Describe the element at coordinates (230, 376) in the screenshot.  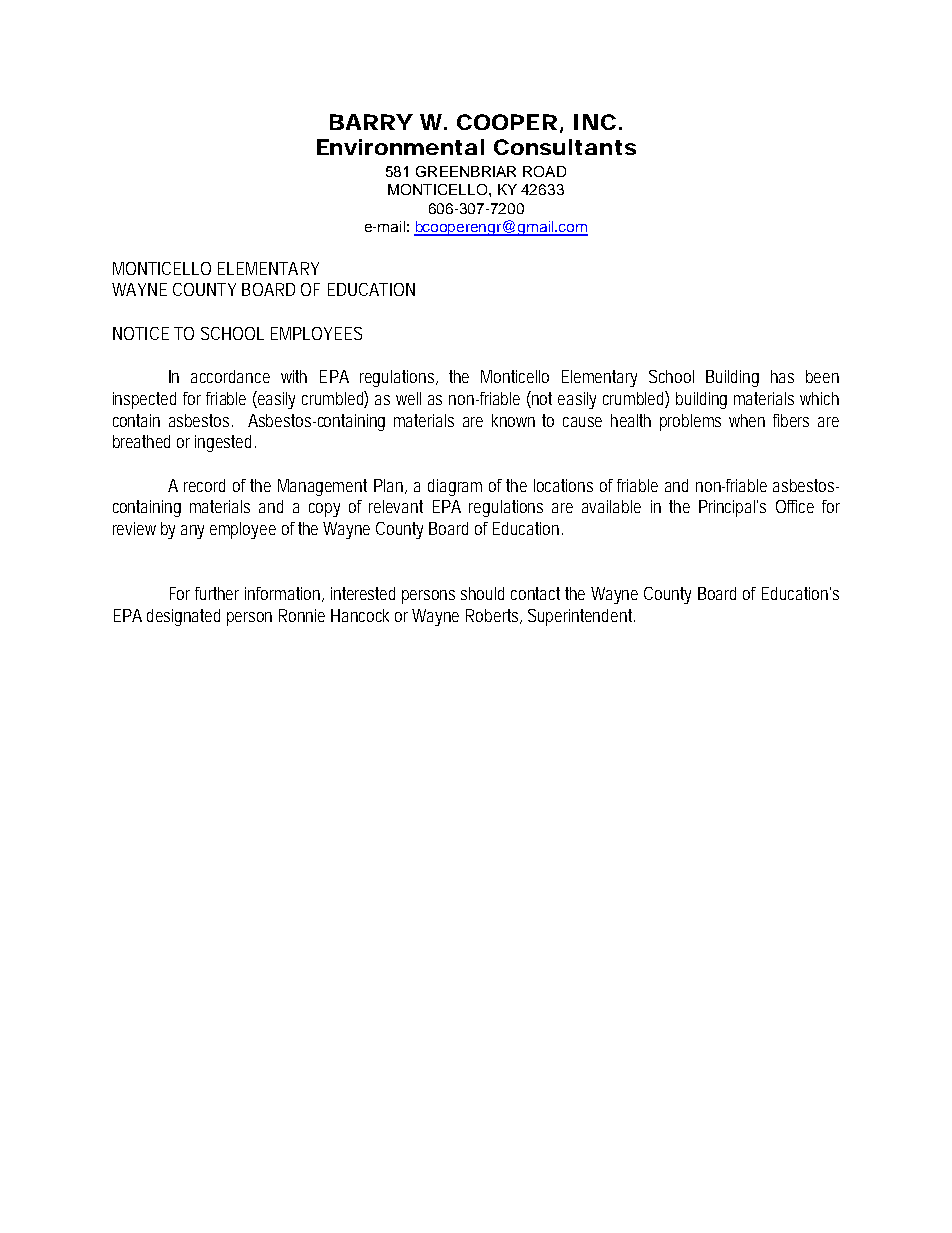
I see `accordance` at that location.
